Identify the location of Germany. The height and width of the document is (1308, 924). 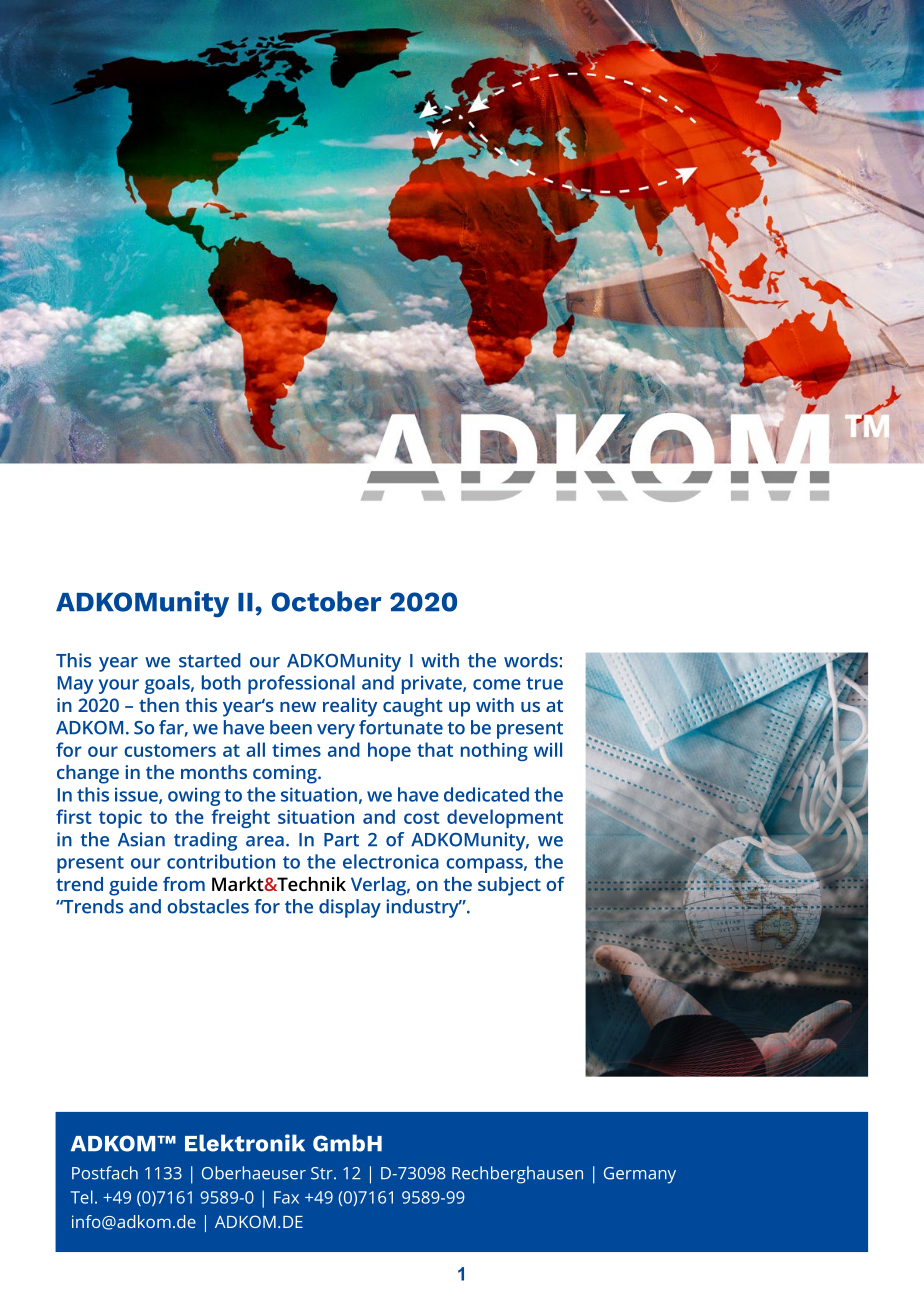
(640, 1175).
